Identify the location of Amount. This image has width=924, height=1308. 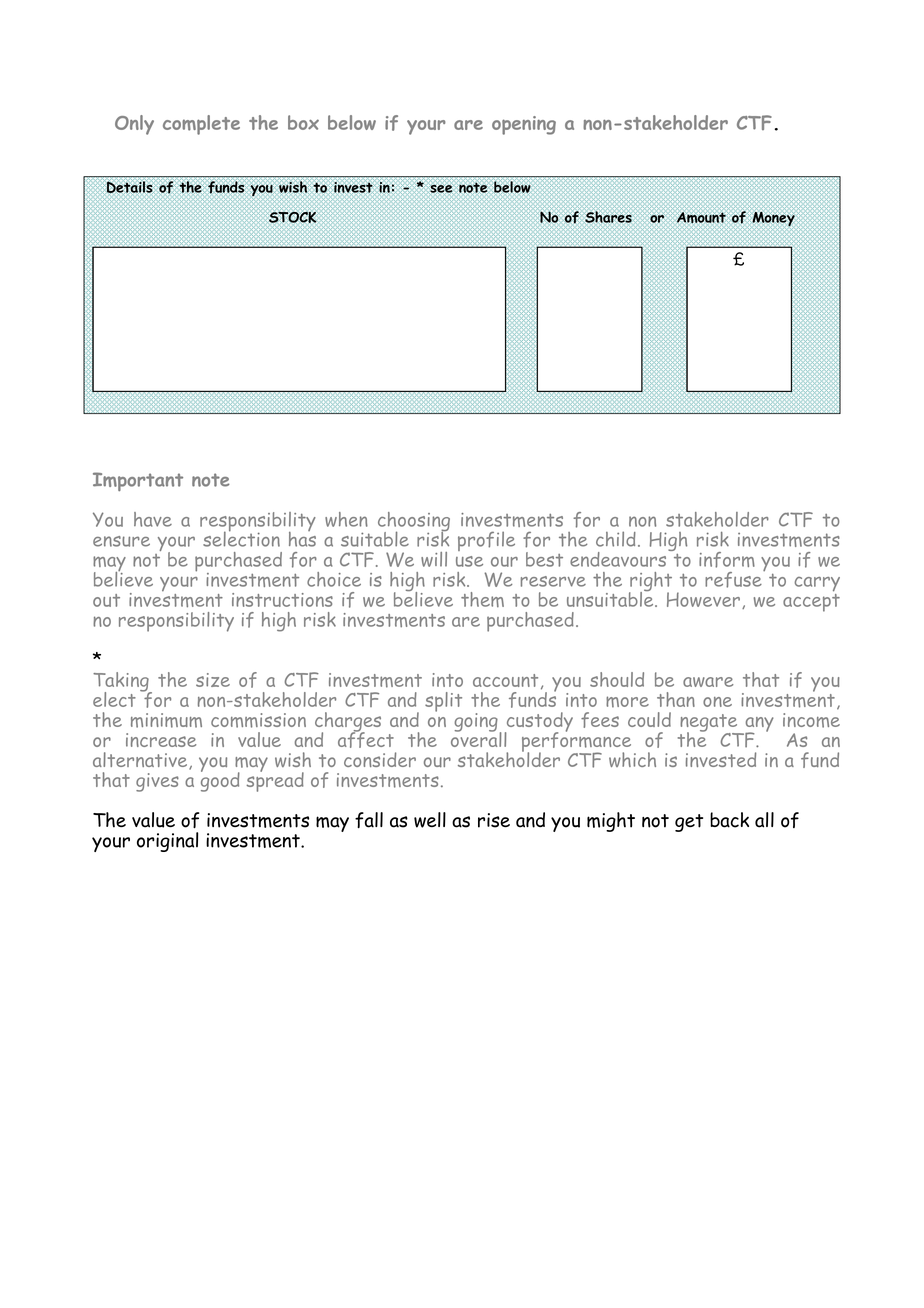
(701, 217).
